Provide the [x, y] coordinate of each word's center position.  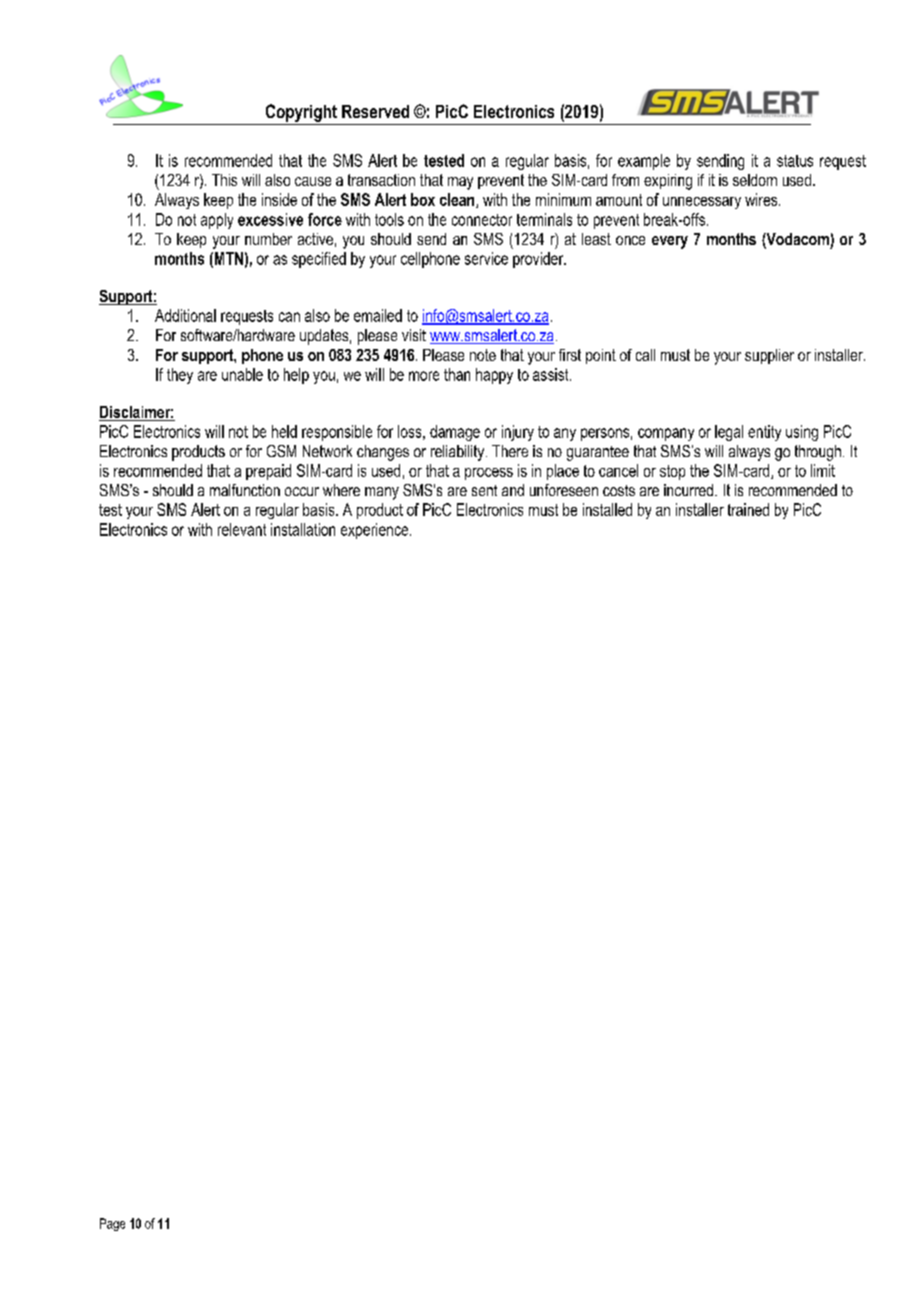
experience [376, 531]
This [224, 180]
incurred [688, 490]
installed [607, 509]
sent [484, 490]
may [460, 183]
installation [303, 529]
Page [112, 1224]
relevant [242, 529]
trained [748, 509]
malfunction [245, 490]
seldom [755, 180]
